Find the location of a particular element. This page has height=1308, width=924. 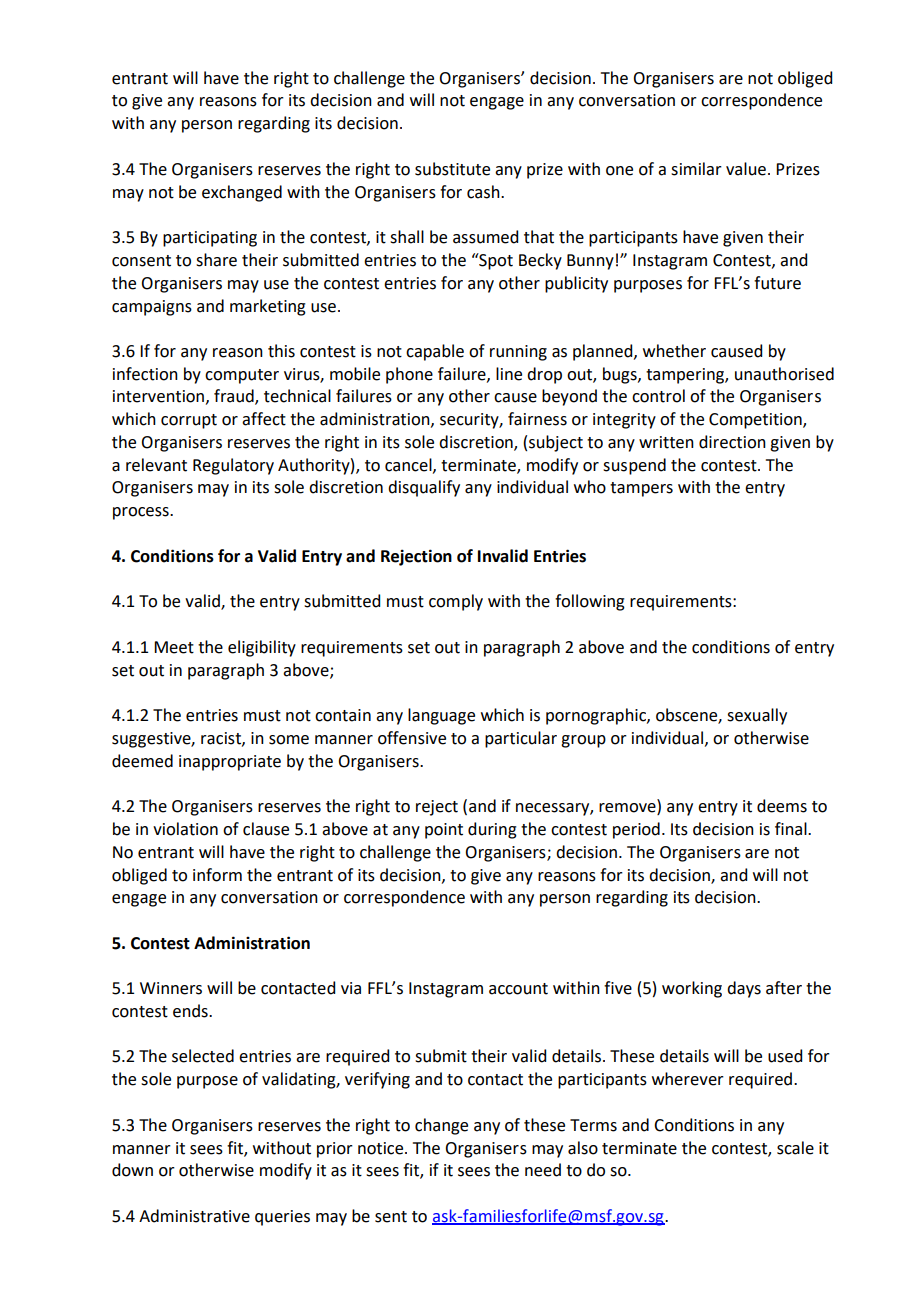

similar is located at coordinates (696, 169).
